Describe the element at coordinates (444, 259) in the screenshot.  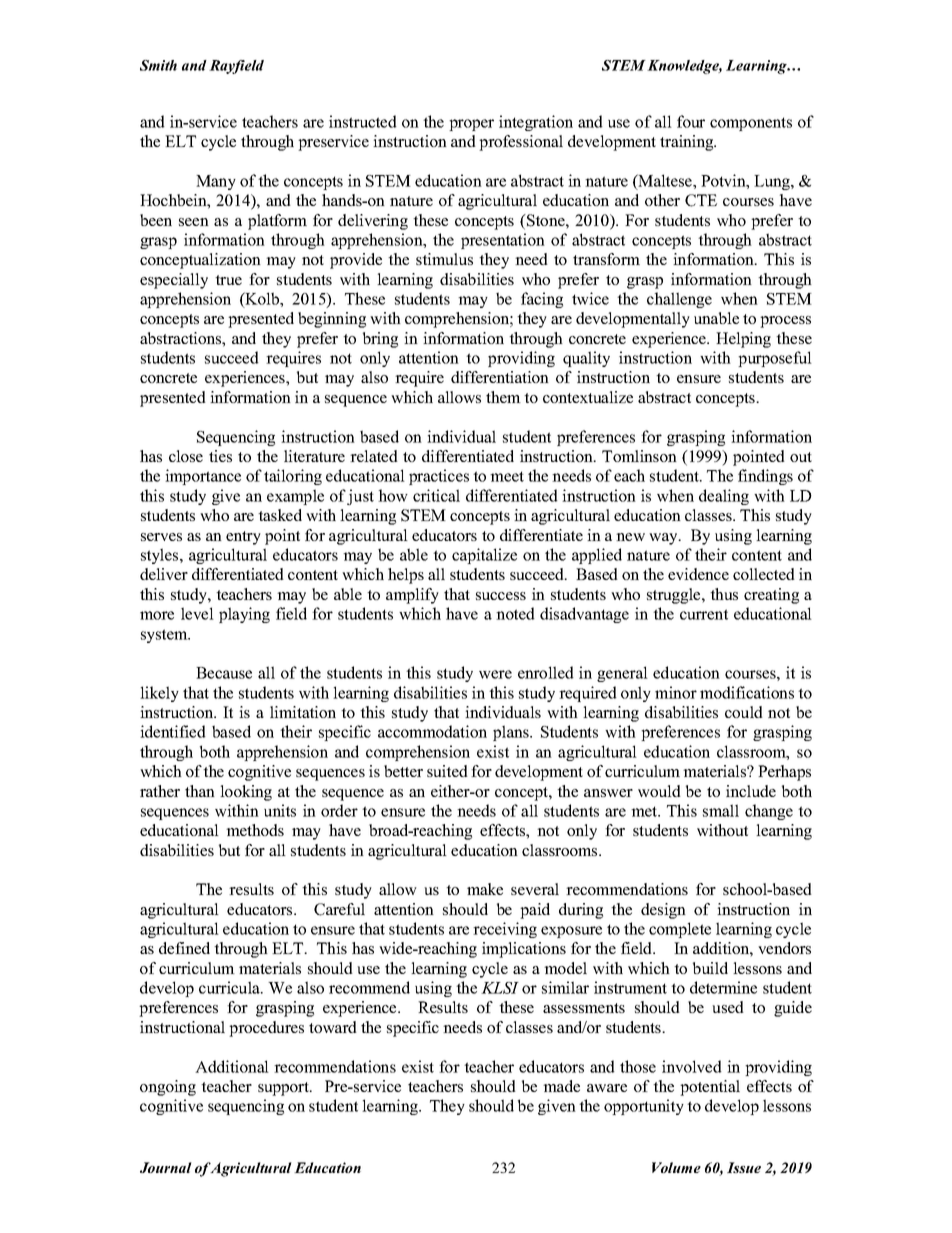
I see `stimulus` at that location.
